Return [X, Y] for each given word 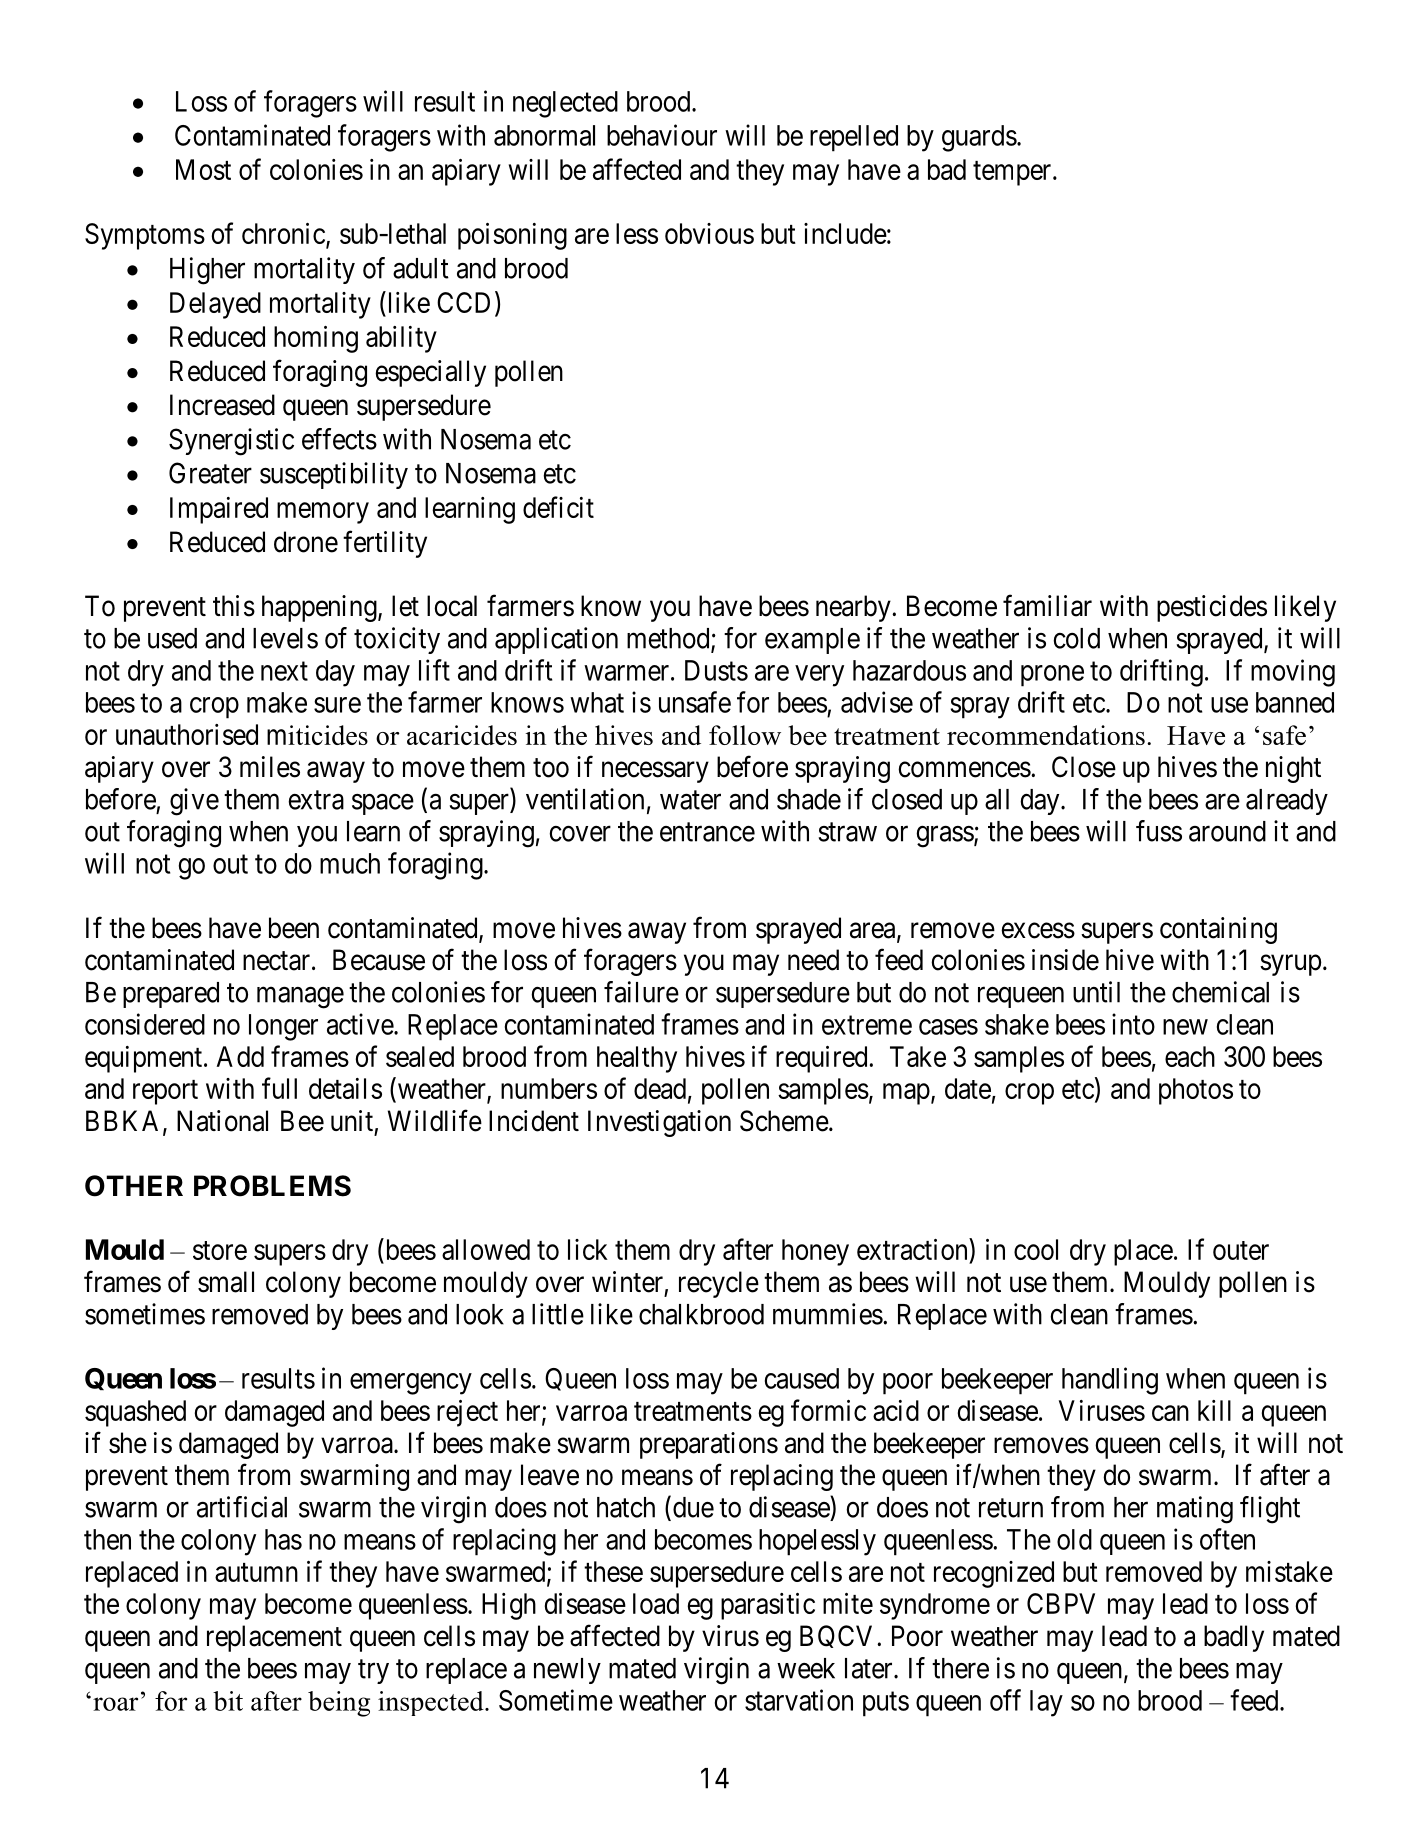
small [226, 1282]
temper [1013, 173]
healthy [637, 1059]
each [1190, 1056]
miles [270, 767]
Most [203, 169]
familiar [1047, 605]
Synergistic [231, 442]
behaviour [662, 135]
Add [240, 1056]
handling [1110, 1381]
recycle [719, 1284]
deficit [558, 507]
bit [228, 1701]
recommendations [1046, 735]
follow [745, 735]
